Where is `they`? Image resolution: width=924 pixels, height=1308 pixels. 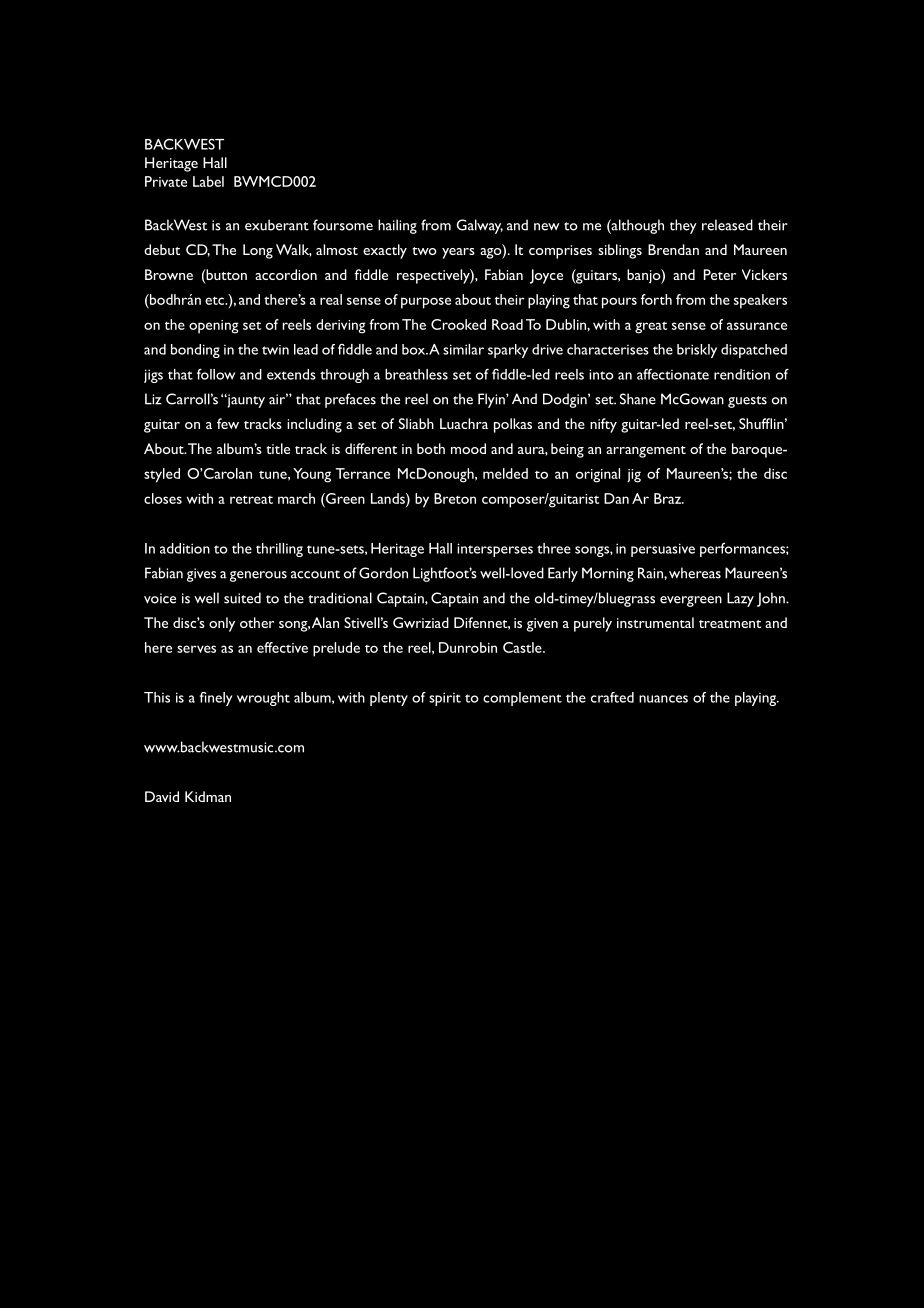 they is located at coordinates (683, 226).
